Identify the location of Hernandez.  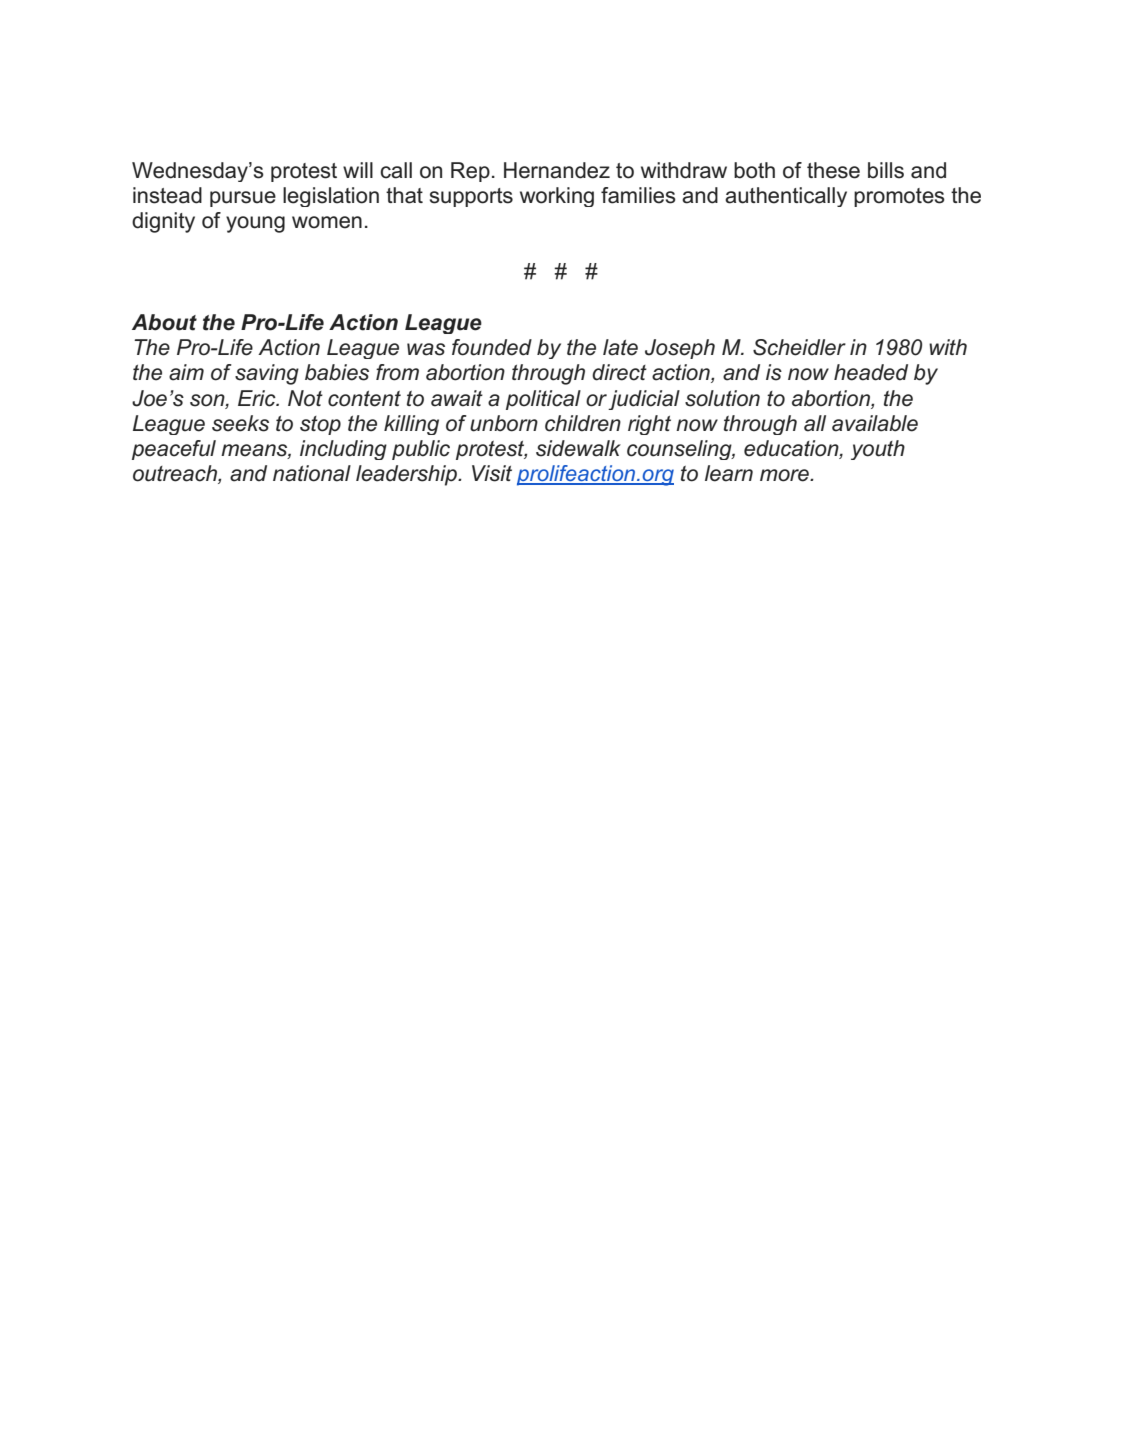
(557, 170).
